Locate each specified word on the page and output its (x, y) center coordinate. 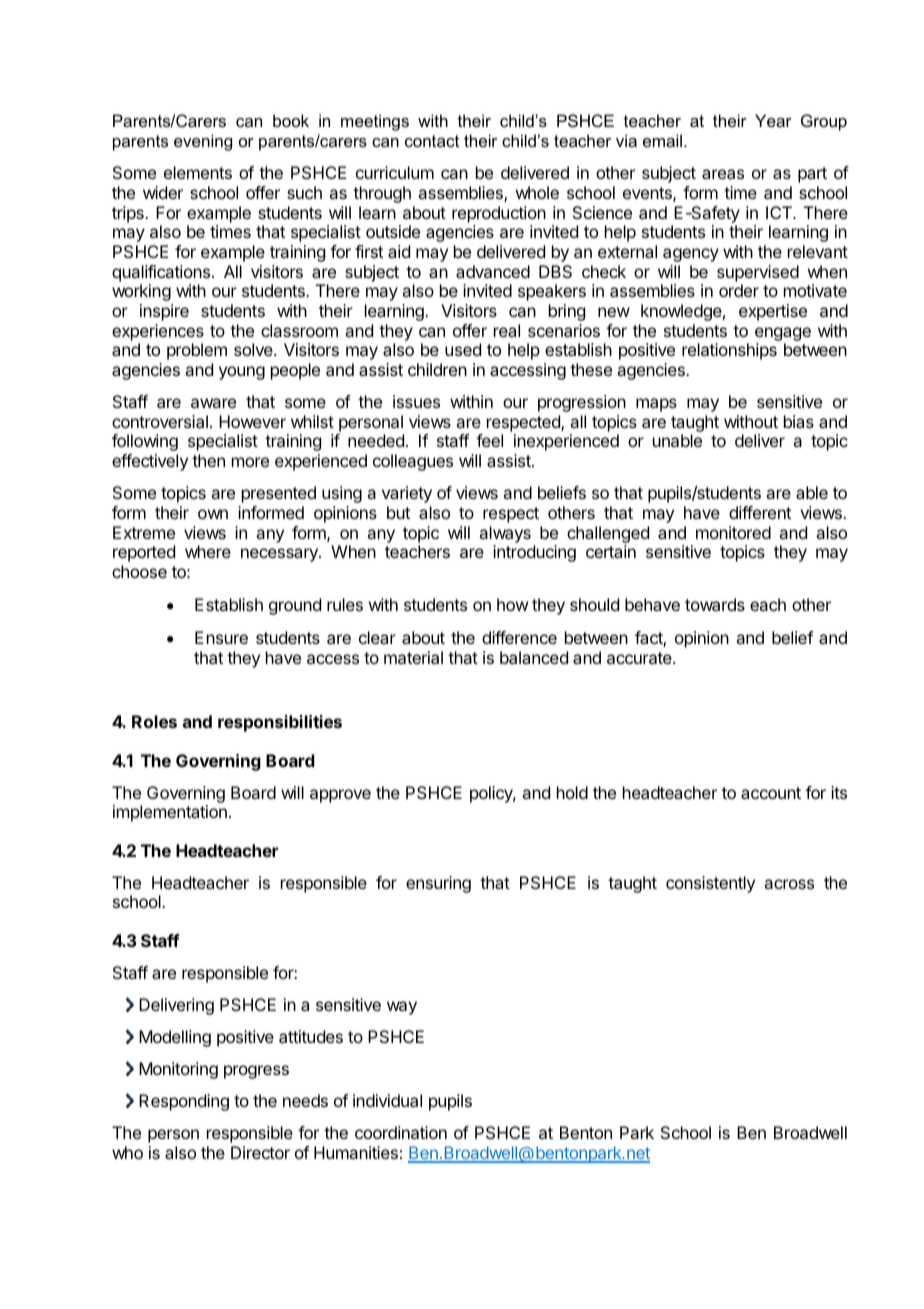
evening (203, 142)
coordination (401, 1132)
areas (723, 174)
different (760, 512)
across (789, 884)
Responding (184, 1102)
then (208, 460)
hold (572, 792)
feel (489, 440)
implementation (170, 813)
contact (432, 141)
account (771, 793)
